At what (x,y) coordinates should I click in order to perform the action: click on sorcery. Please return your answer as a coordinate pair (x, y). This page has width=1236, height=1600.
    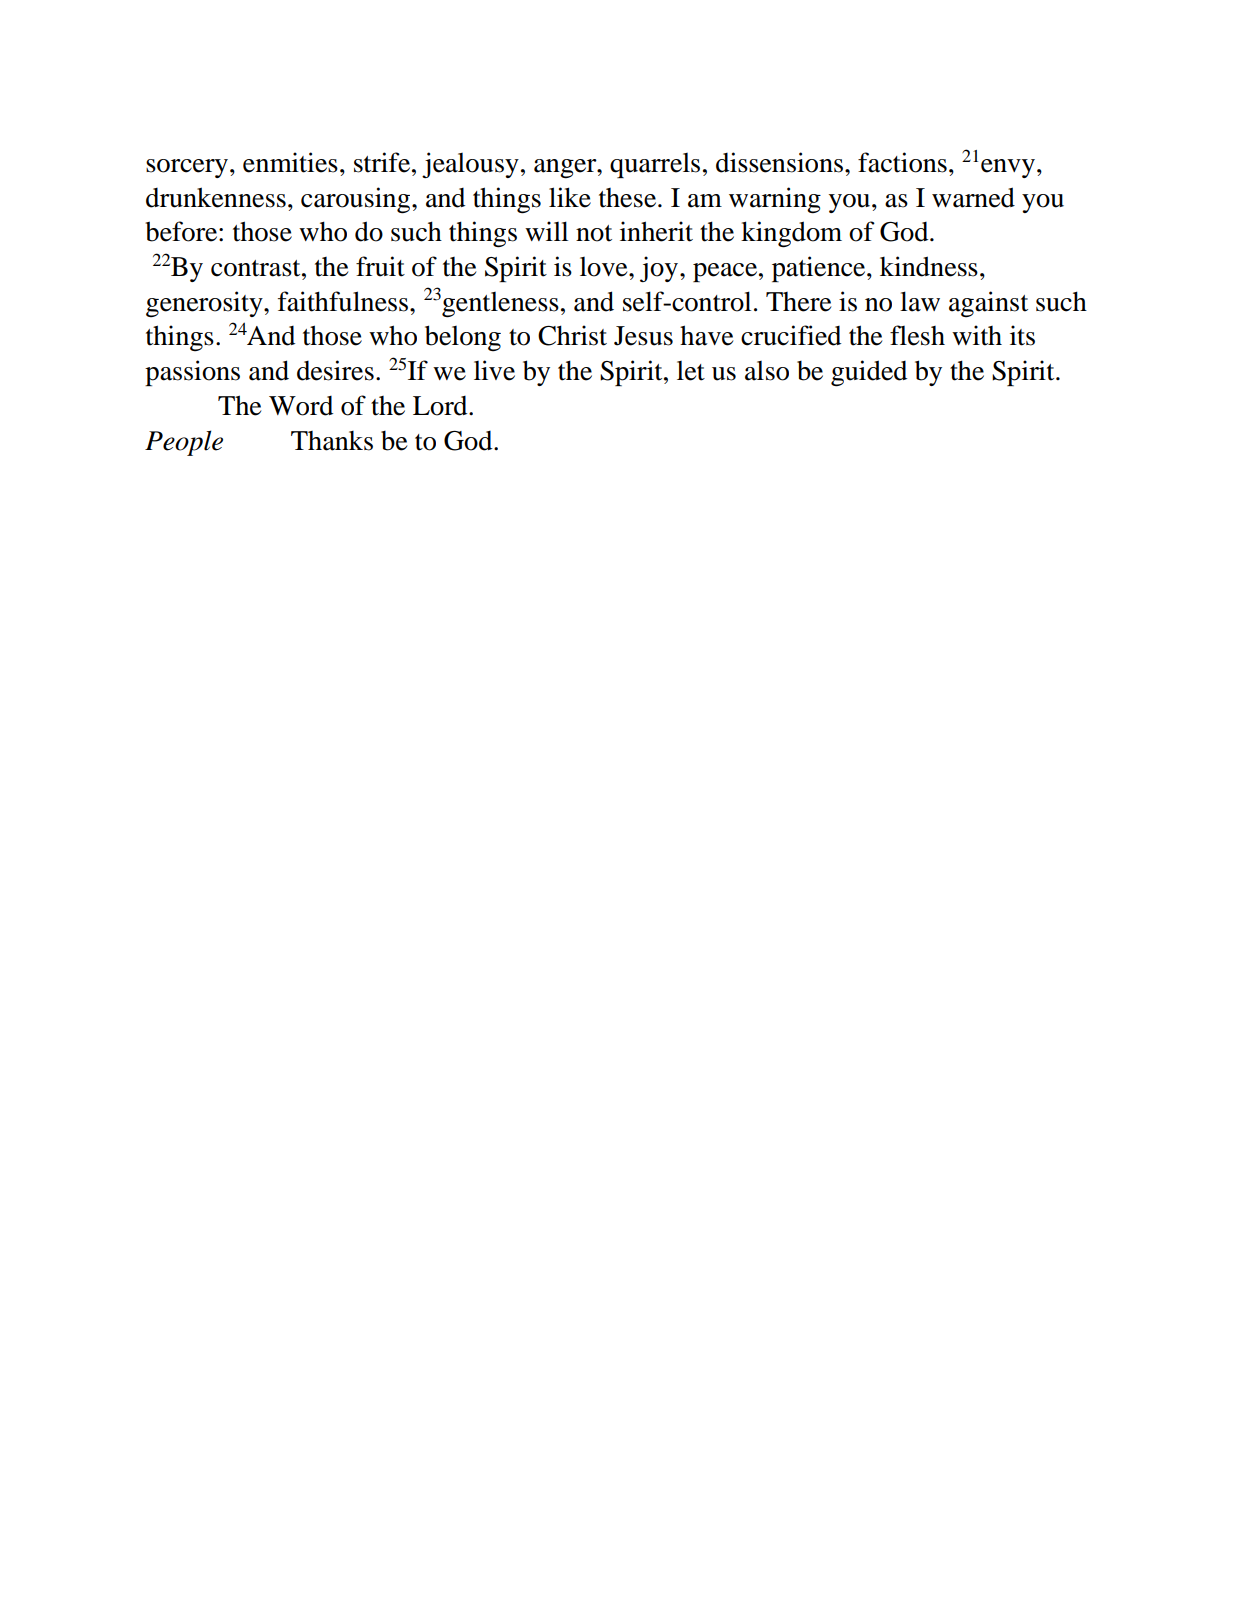
    Looking at the image, I should click on (187, 168).
